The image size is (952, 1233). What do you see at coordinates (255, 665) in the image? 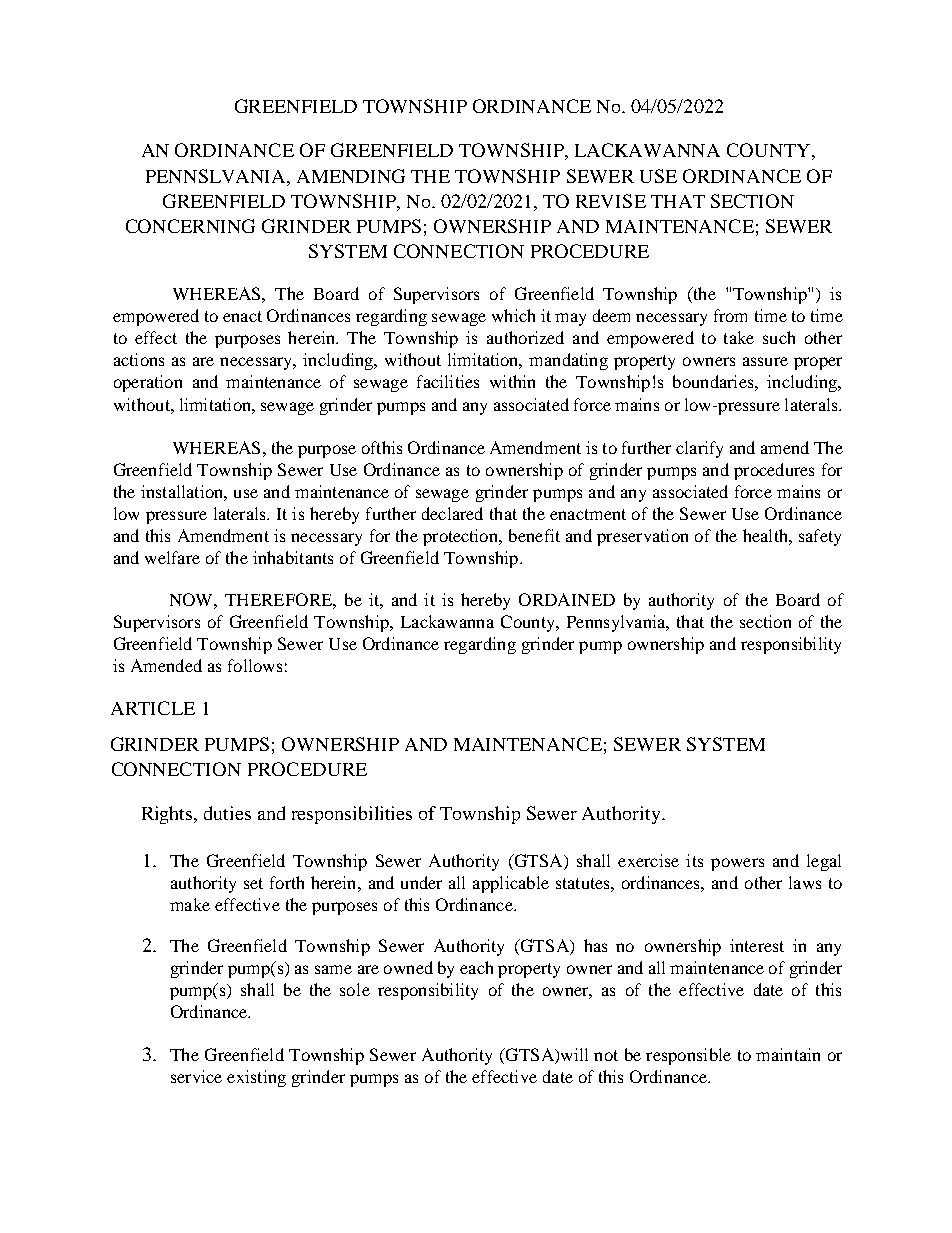
I see `follows` at bounding box center [255, 665].
